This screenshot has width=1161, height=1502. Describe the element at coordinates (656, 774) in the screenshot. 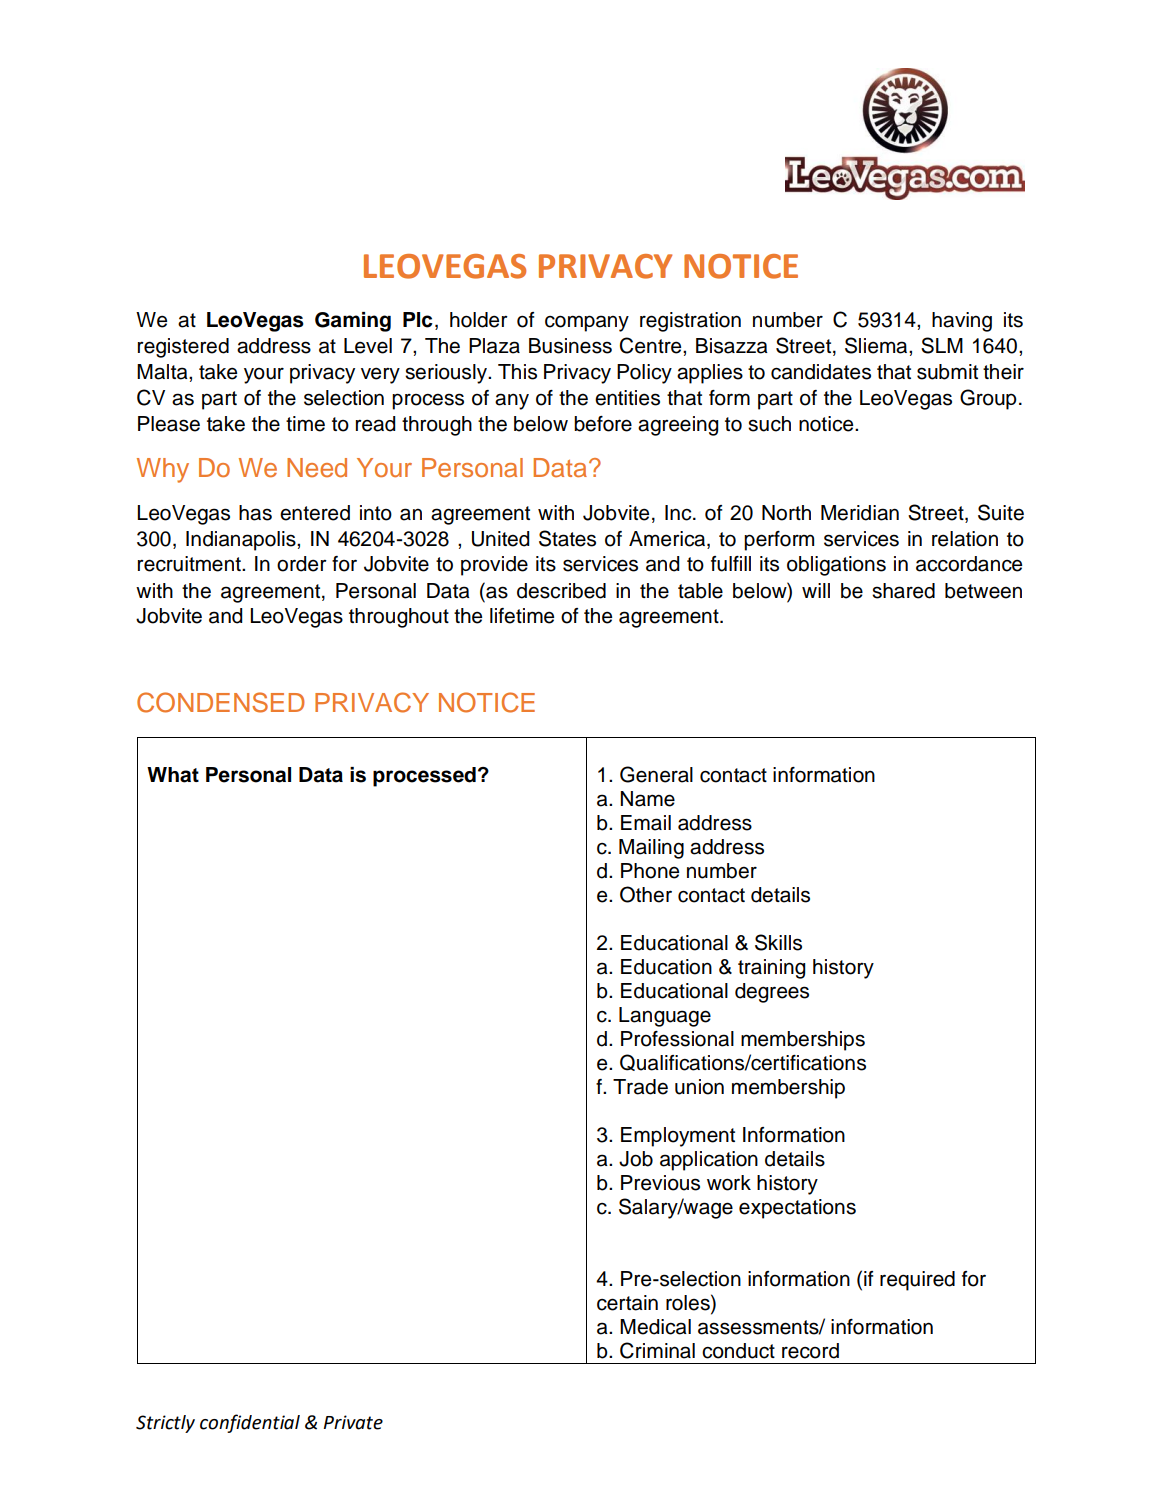

I see `General` at that location.
